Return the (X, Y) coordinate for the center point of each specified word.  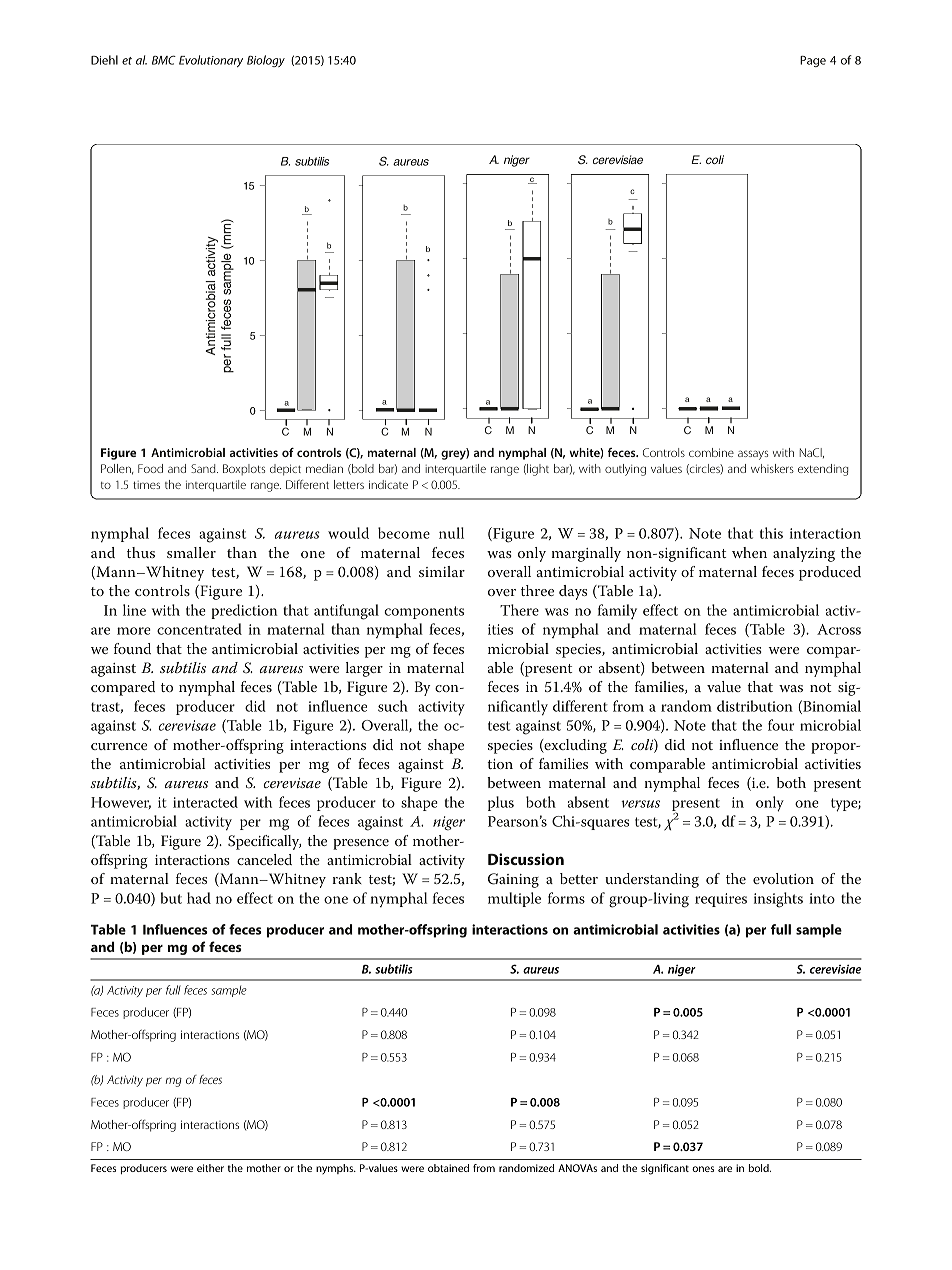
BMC (164, 60)
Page (813, 61)
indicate (388, 484)
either (210, 1168)
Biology (266, 61)
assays (753, 455)
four (781, 725)
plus (501, 803)
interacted (205, 802)
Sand (204, 468)
